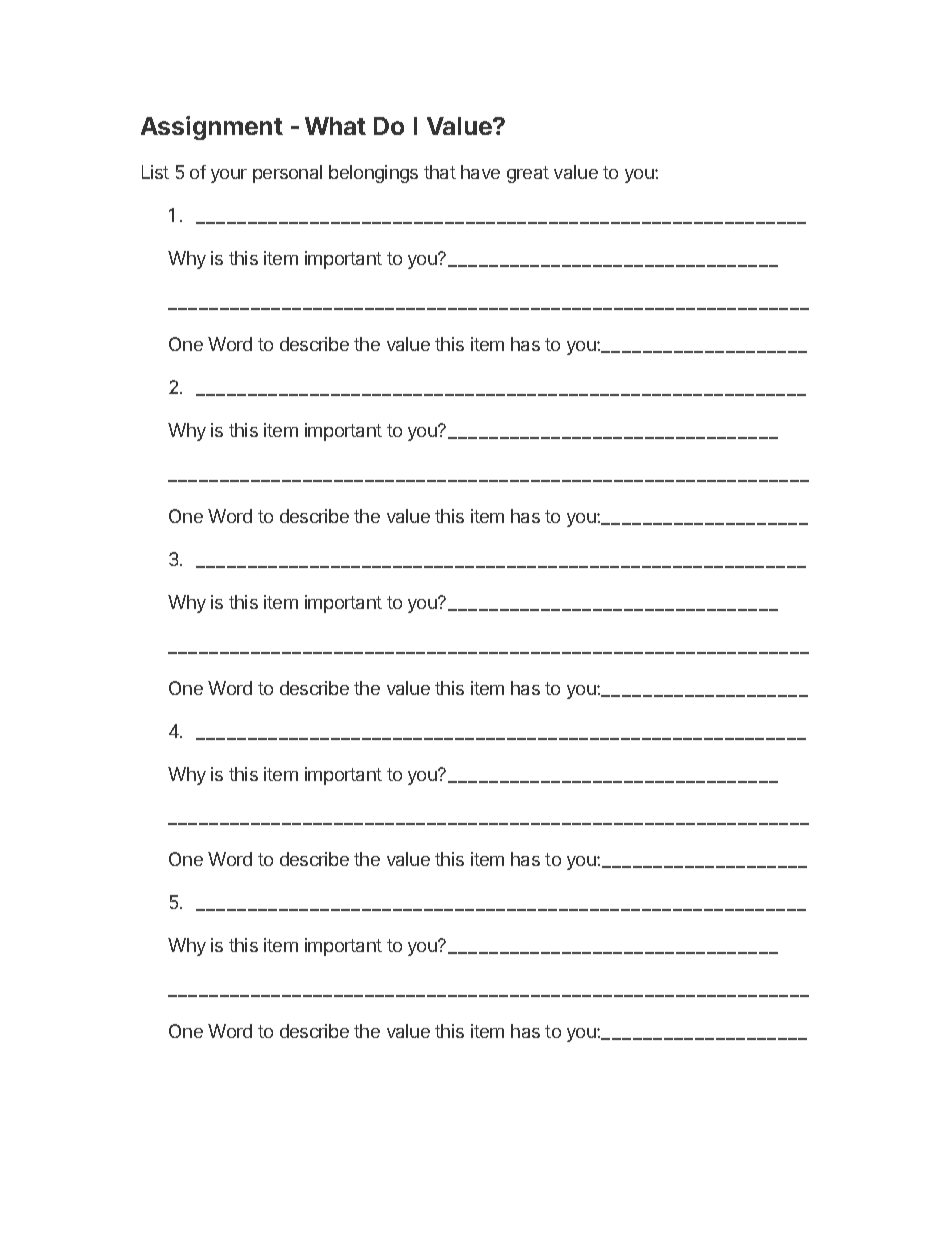 This screenshot has width=952, height=1233. Describe the element at coordinates (155, 172) in the screenshot. I see `List` at that location.
